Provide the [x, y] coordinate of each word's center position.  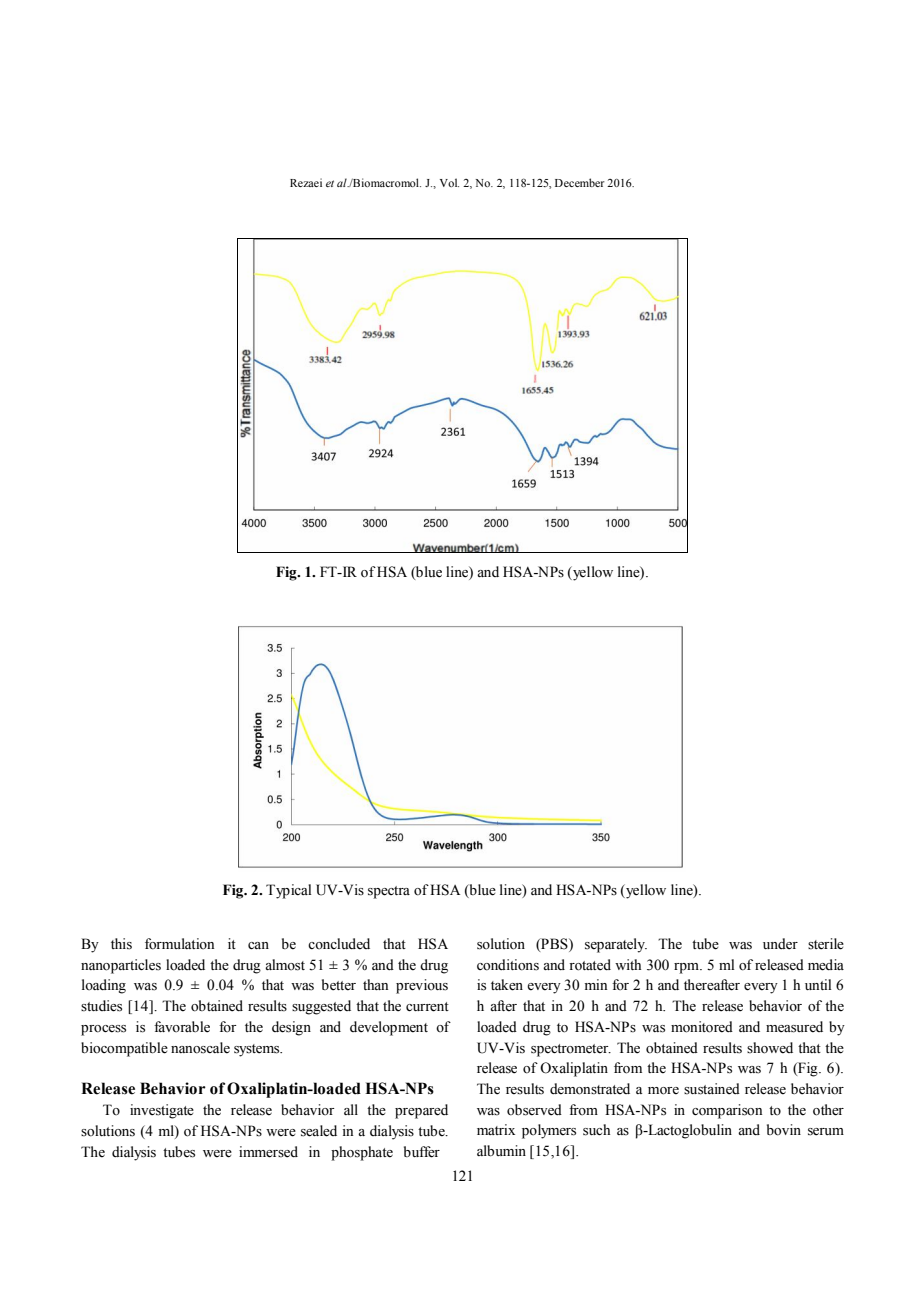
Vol [449, 182]
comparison [727, 1111]
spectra [389, 892]
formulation [179, 944]
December [580, 182]
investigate [162, 1111]
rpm [688, 968]
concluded [339, 944]
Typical [288, 891]
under [780, 944]
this [121, 944]
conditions [508, 965]
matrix [496, 1129]
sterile [826, 944]
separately [616, 945]
